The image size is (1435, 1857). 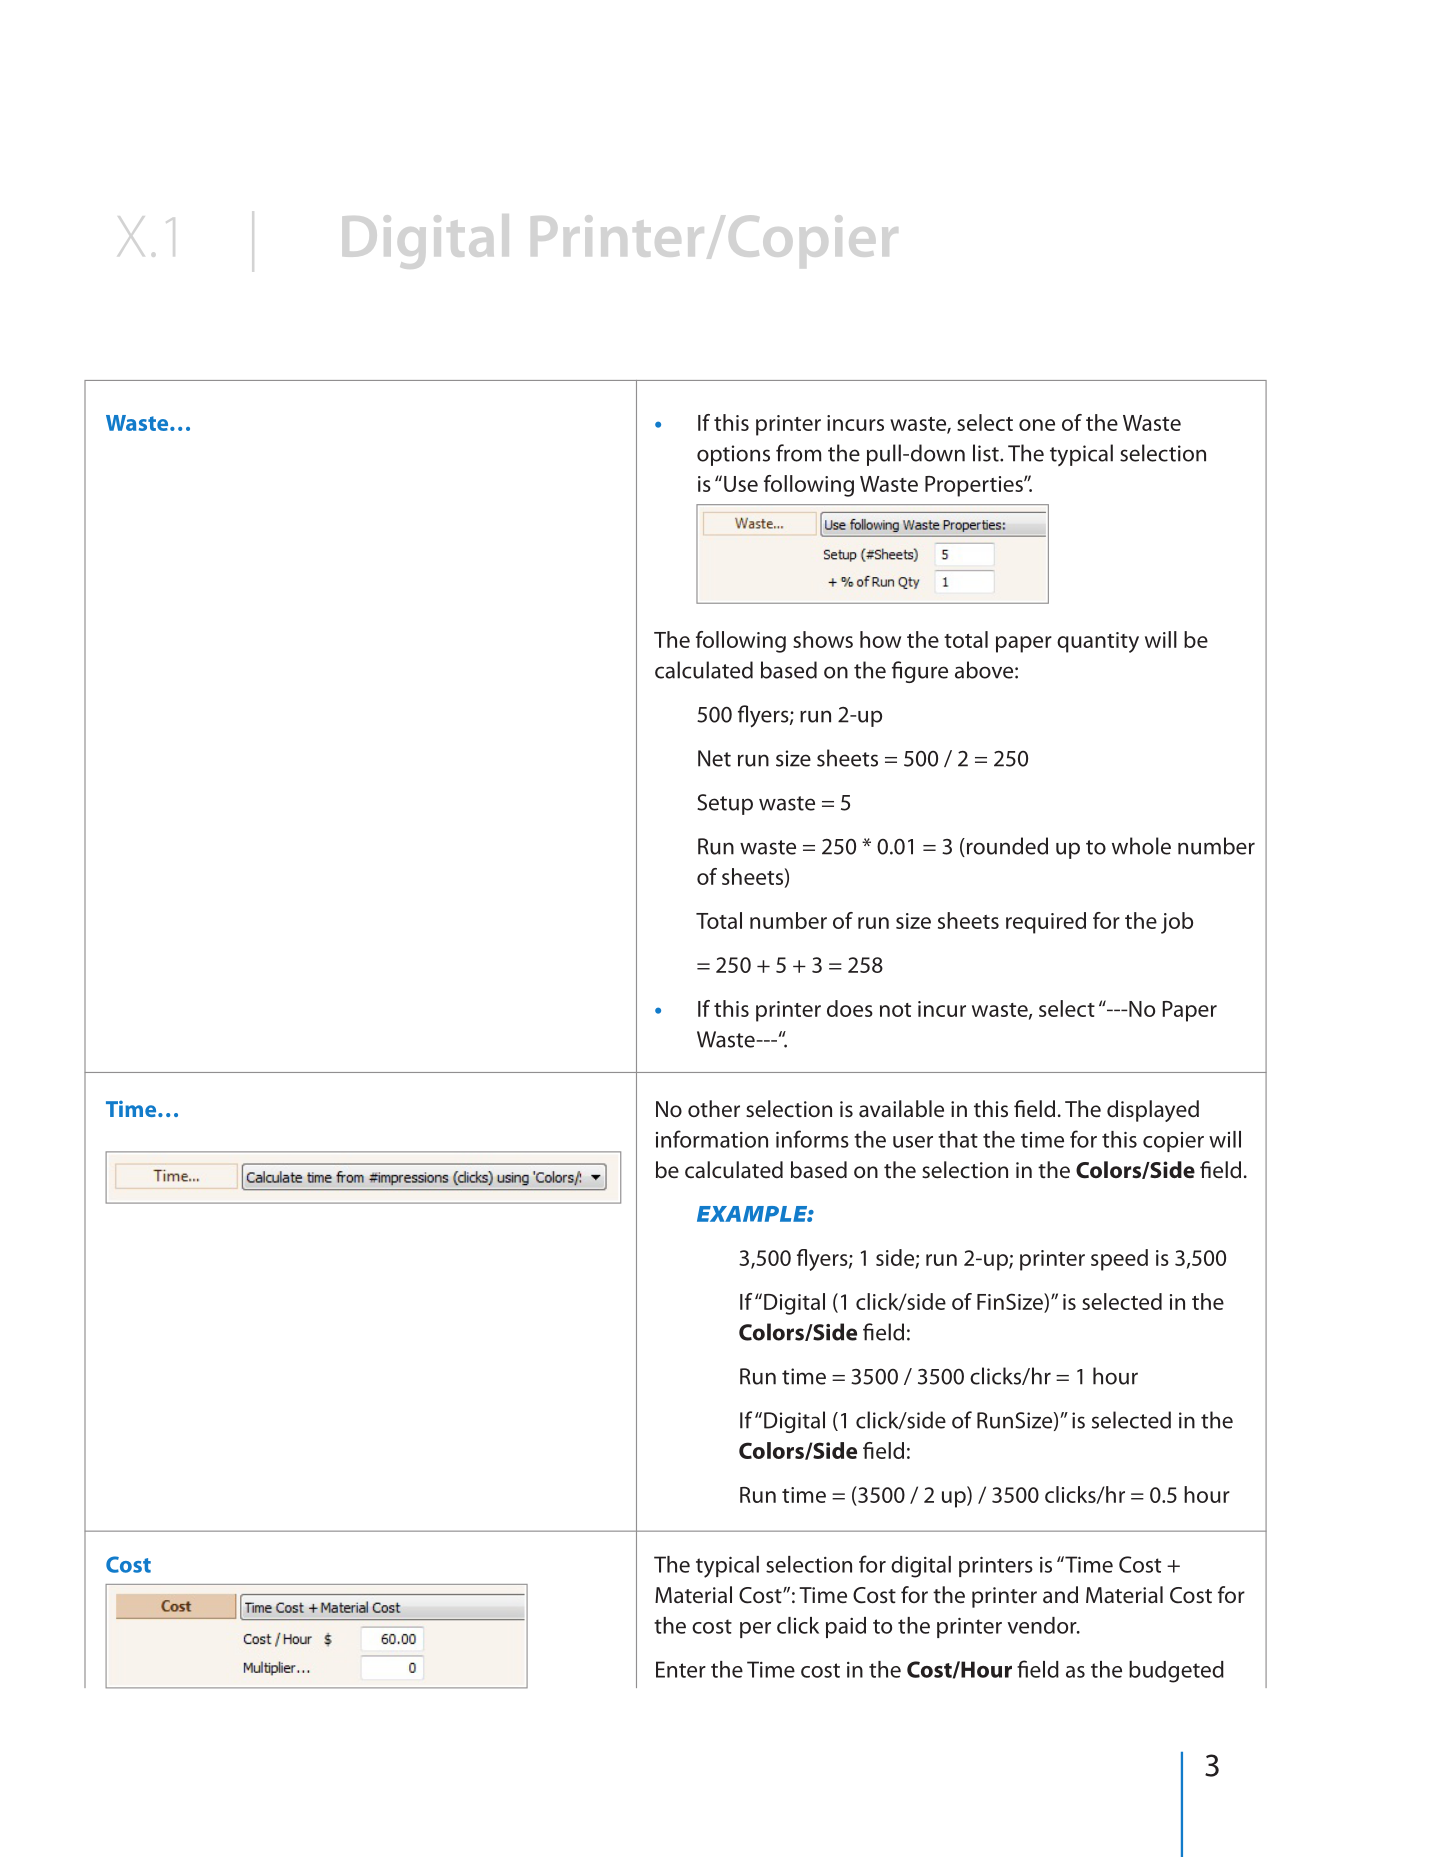 What do you see at coordinates (714, 1109) in the document?
I see `other` at bounding box center [714, 1109].
